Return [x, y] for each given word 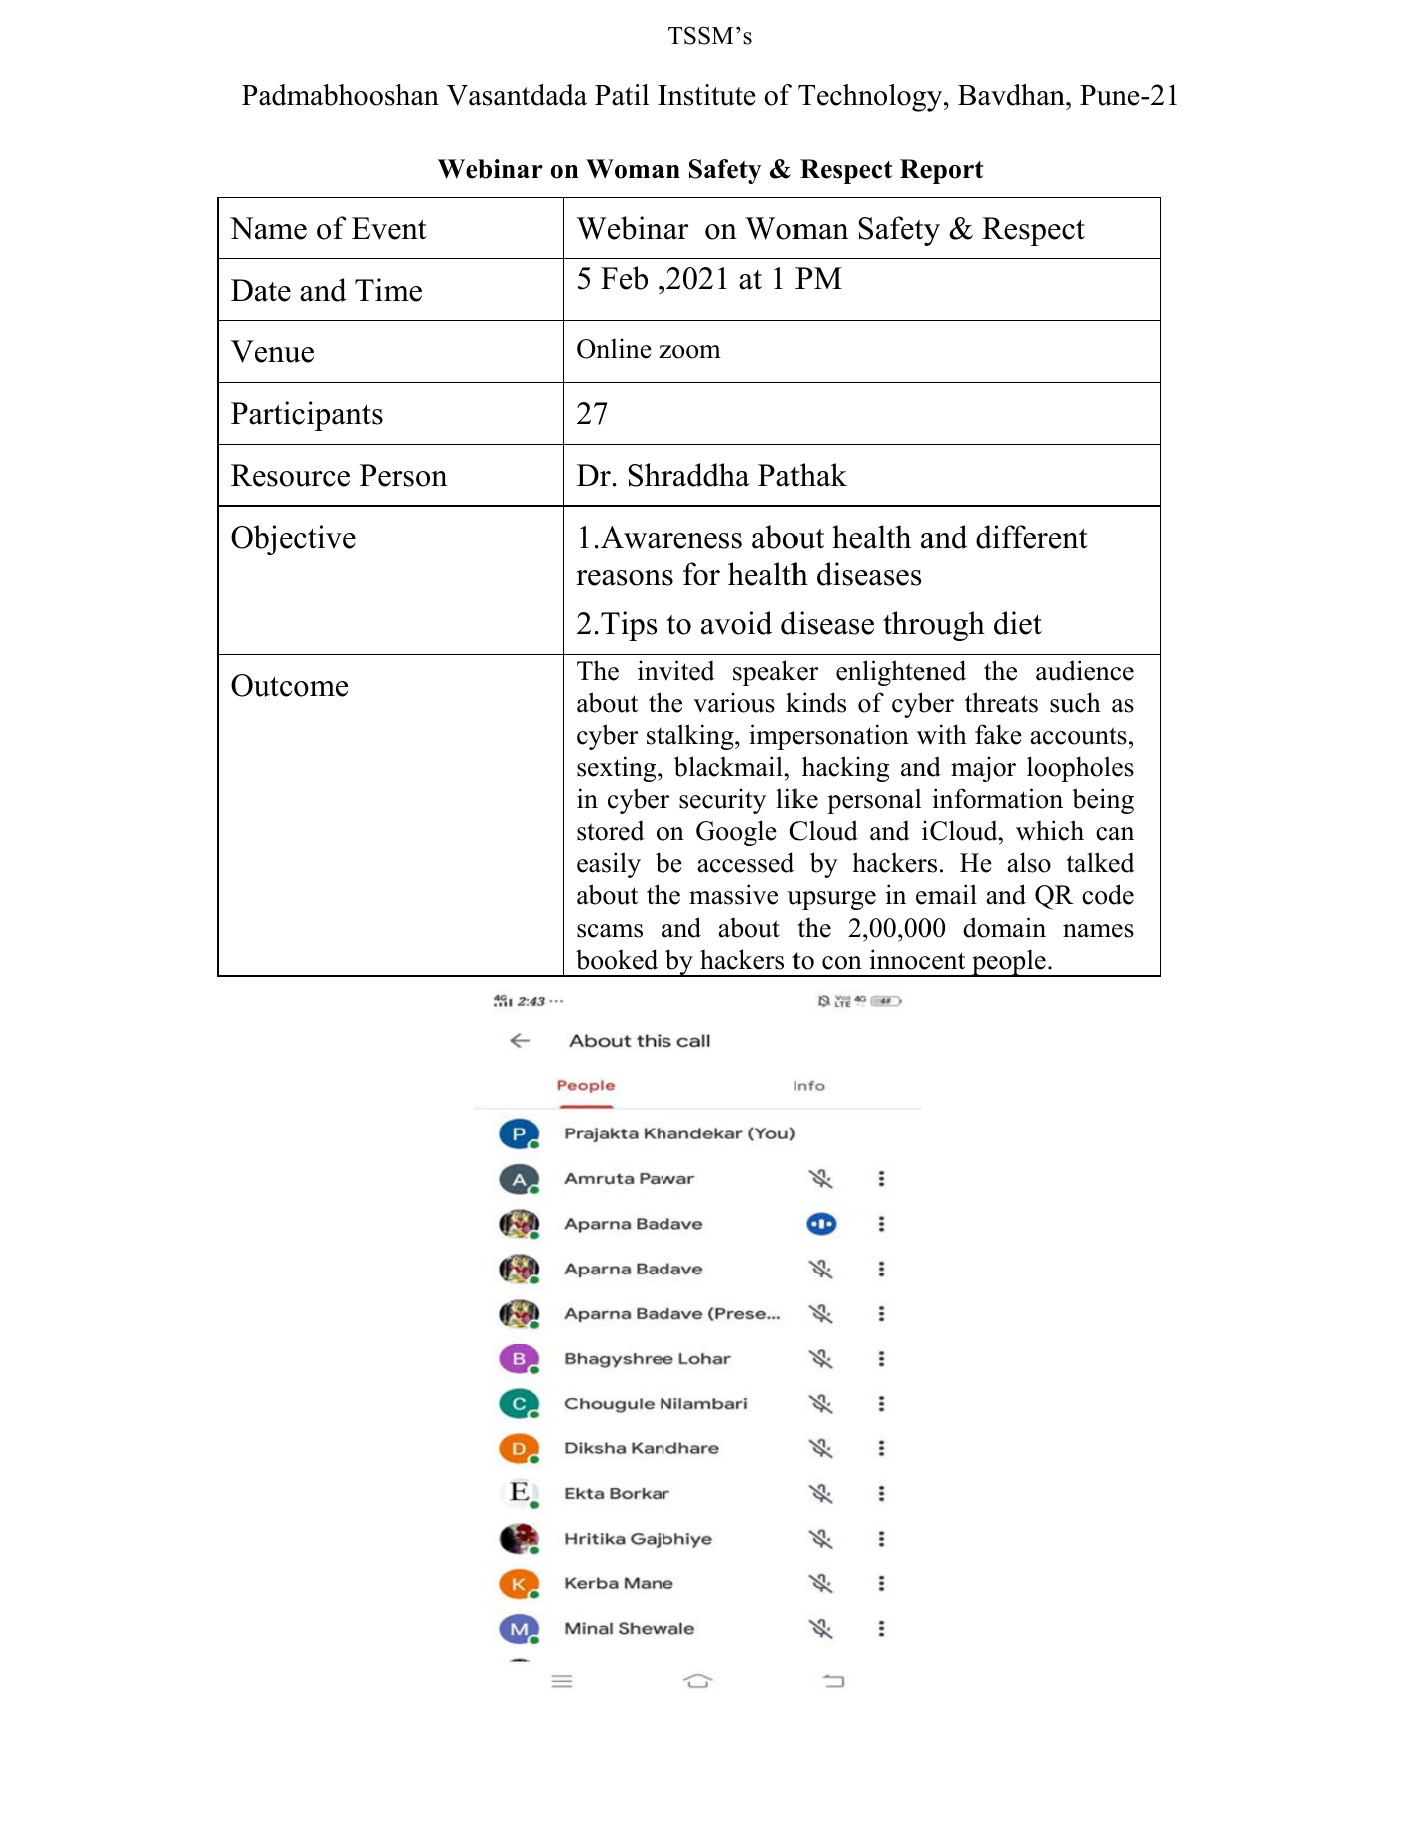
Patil [622, 95]
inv [656, 670]
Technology [870, 98]
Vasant [488, 95]
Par [253, 413]
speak [764, 673]
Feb [624, 278]
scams [610, 931]
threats [1001, 702]
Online [614, 348]
